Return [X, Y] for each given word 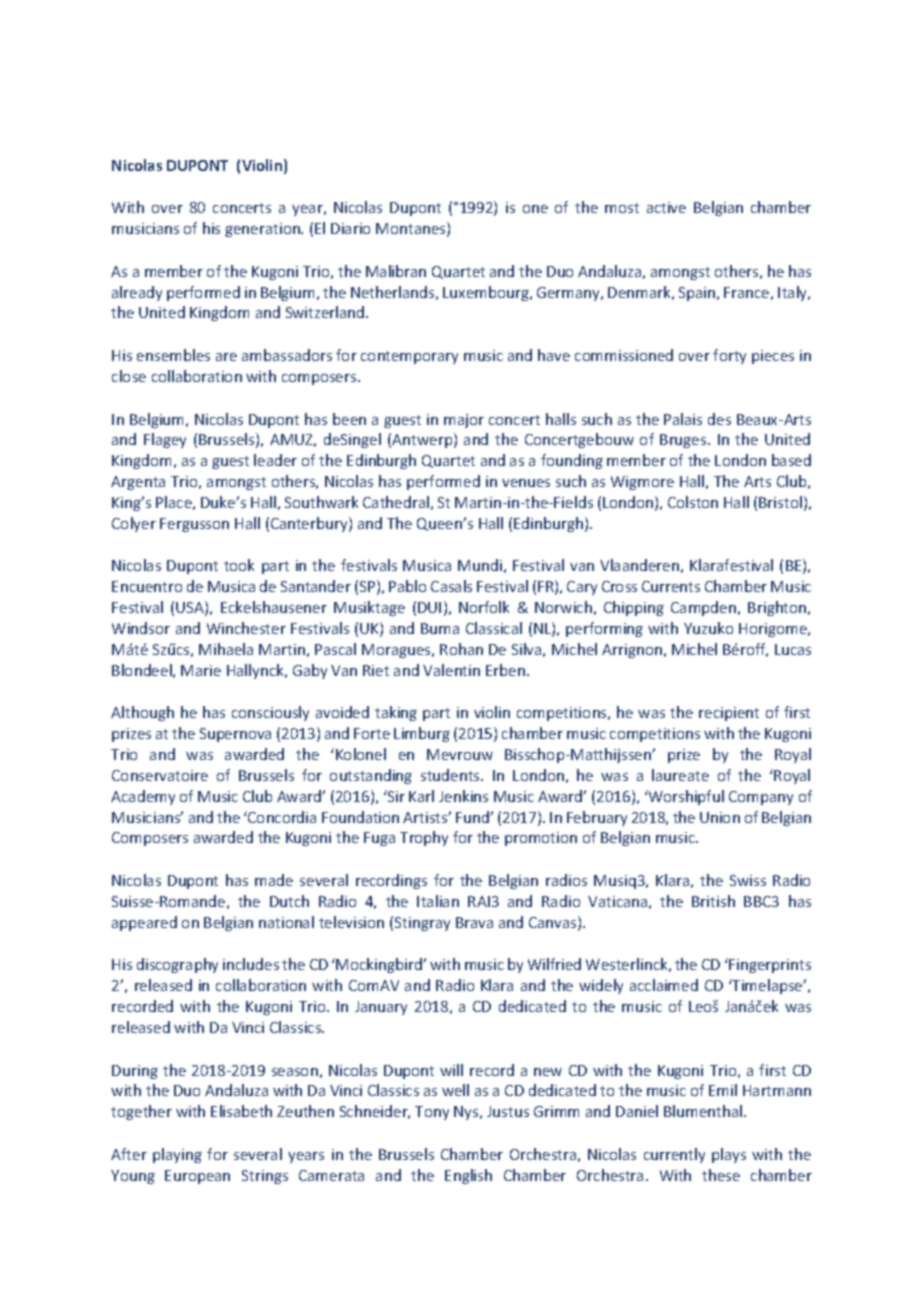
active [666, 207]
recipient [729, 714]
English [468, 1176]
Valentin [451, 670]
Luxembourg [487, 293]
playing [177, 1155]
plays [729, 1155]
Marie [201, 670]
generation [263, 230]
